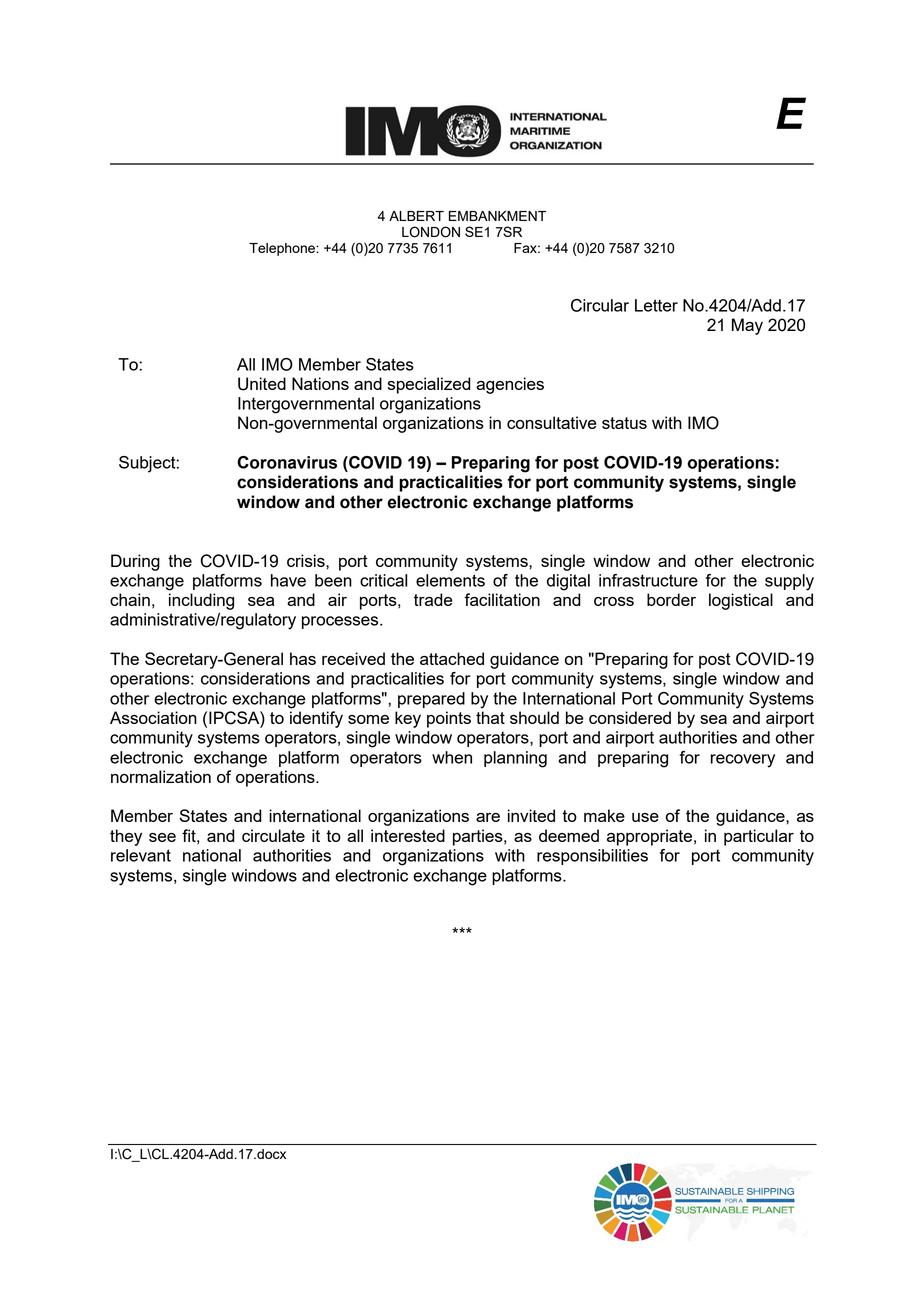  I want to click on Telephone, so click(283, 249).
